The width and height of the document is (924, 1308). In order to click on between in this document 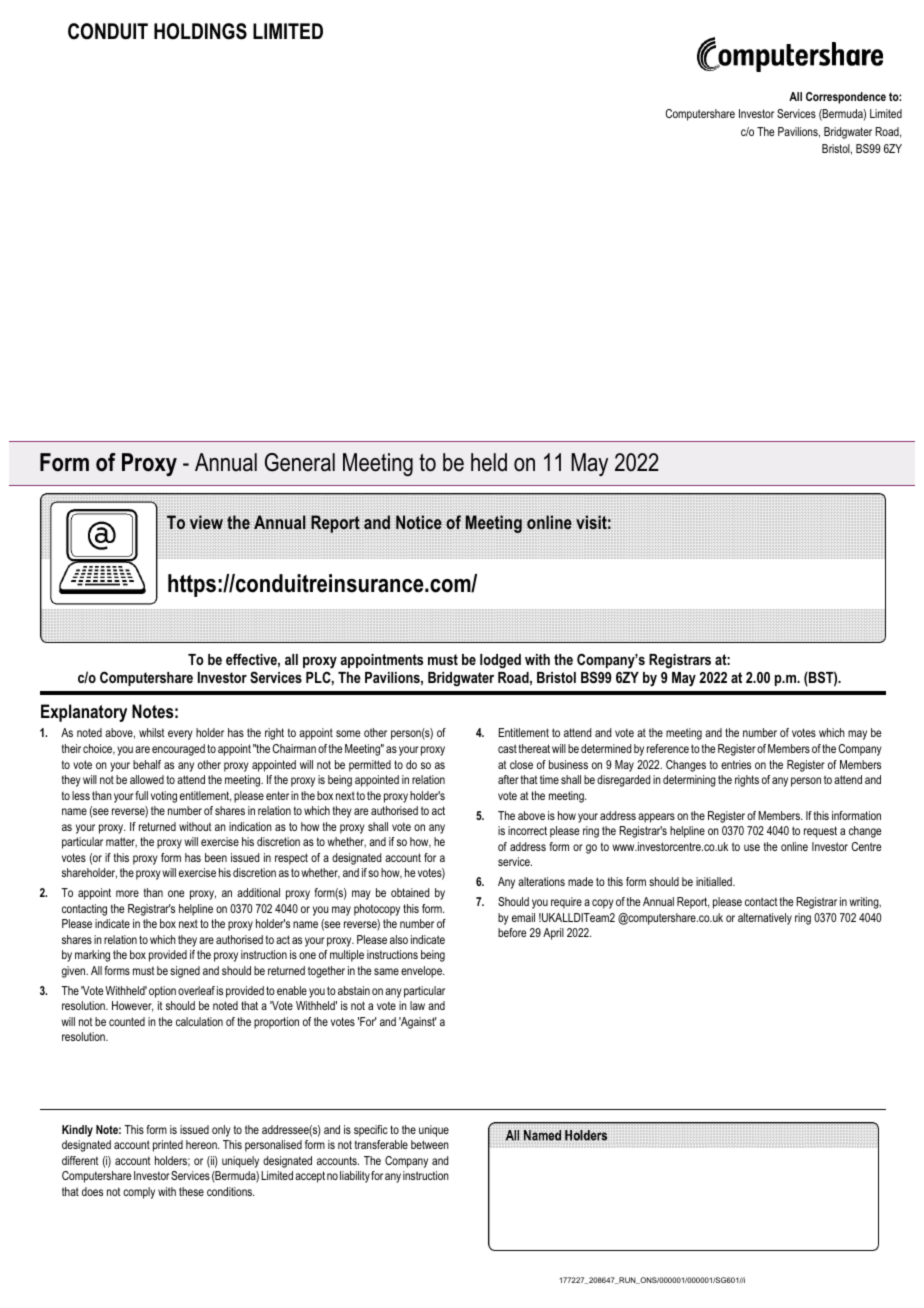, I will do `click(430, 1144)`.
